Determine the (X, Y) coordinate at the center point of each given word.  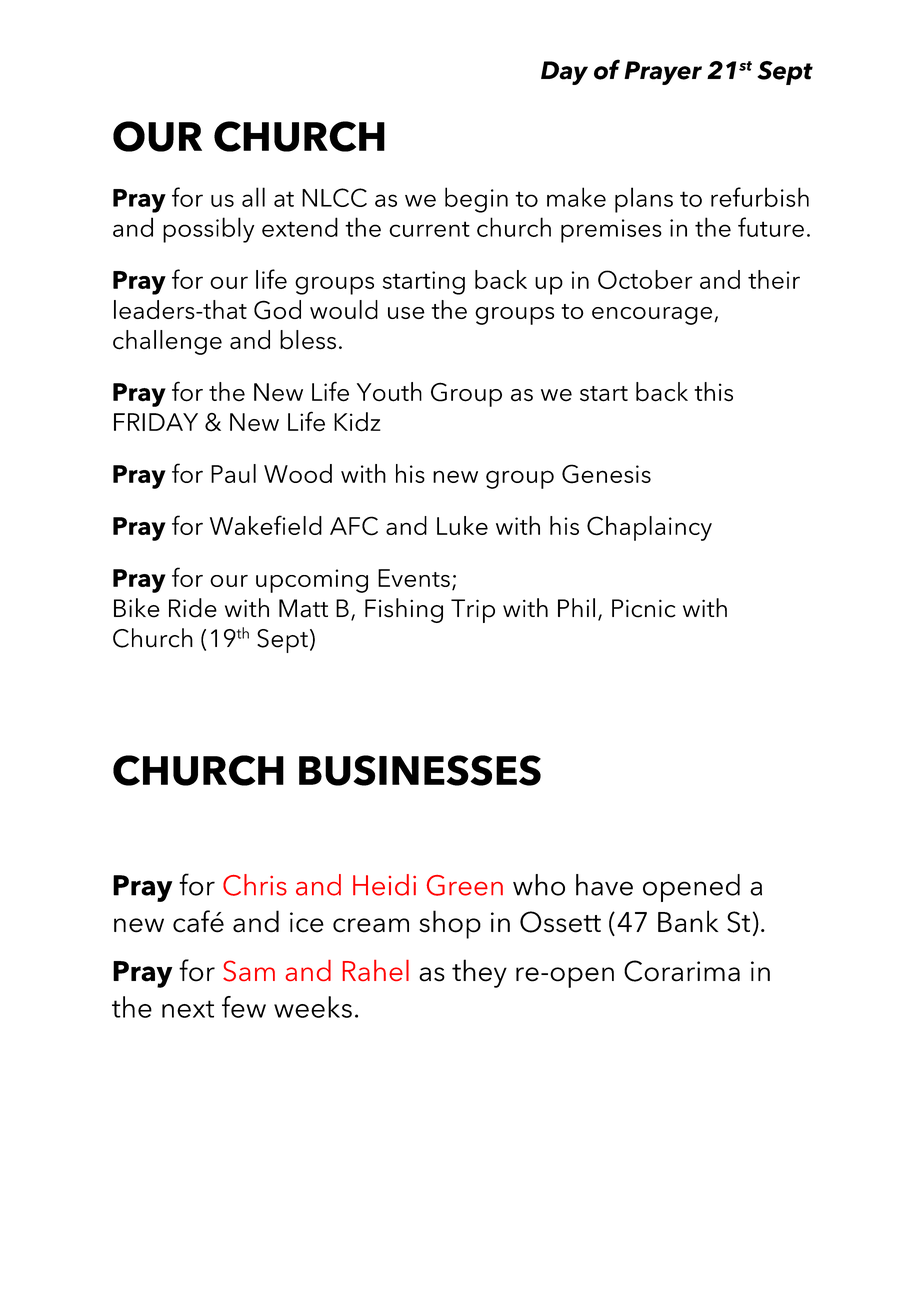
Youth (389, 392)
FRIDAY (156, 422)
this (713, 392)
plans (644, 200)
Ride (193, 608)
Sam (249, 971)
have (604, 885)
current (429, 229)
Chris (255, 885)
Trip (473, 611)
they (479, 973)
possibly (208, 230)
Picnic (644, 608)
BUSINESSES (420, 770)
